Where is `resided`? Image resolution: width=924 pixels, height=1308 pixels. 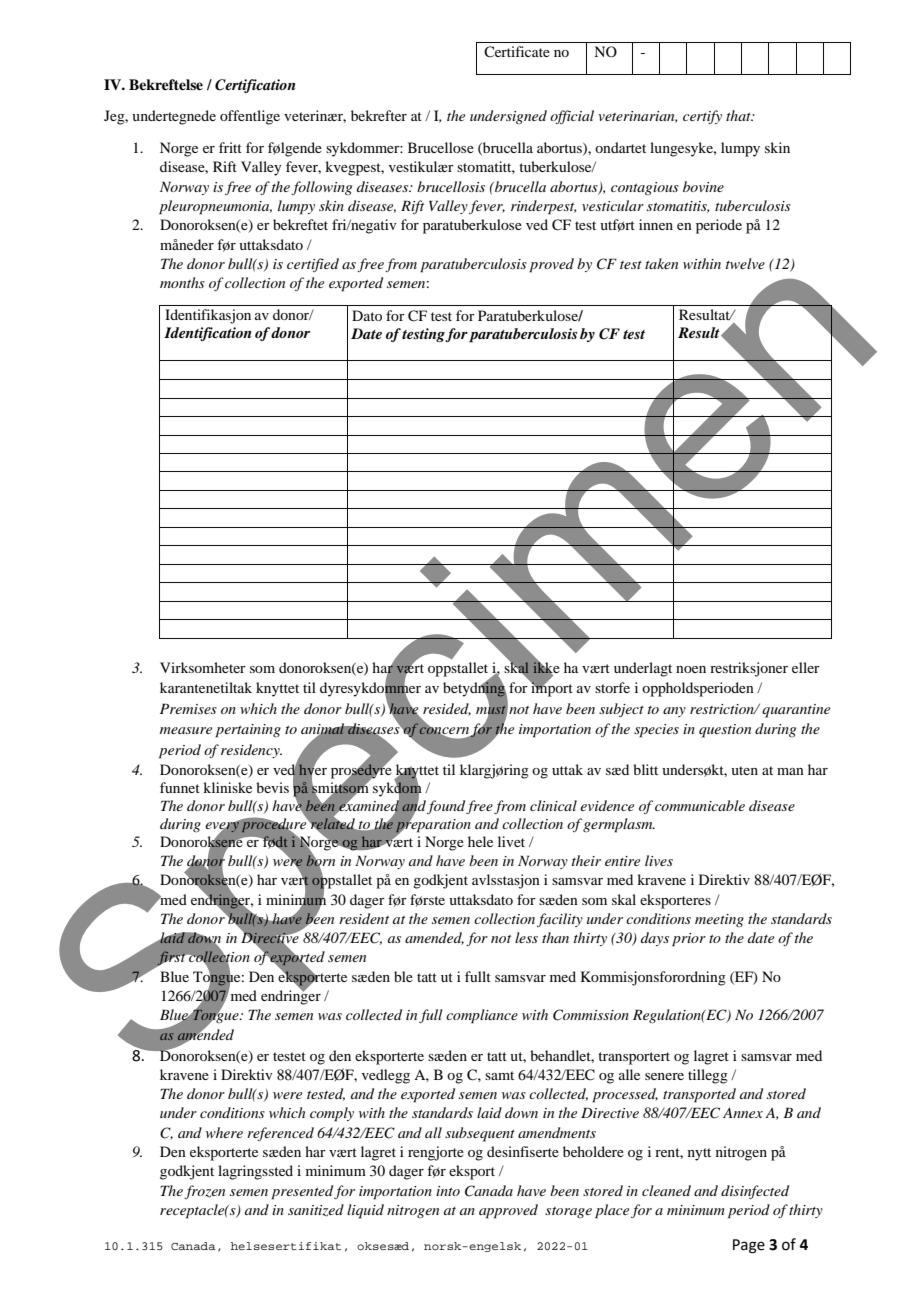 resided is located at coordinates (447, 709).
